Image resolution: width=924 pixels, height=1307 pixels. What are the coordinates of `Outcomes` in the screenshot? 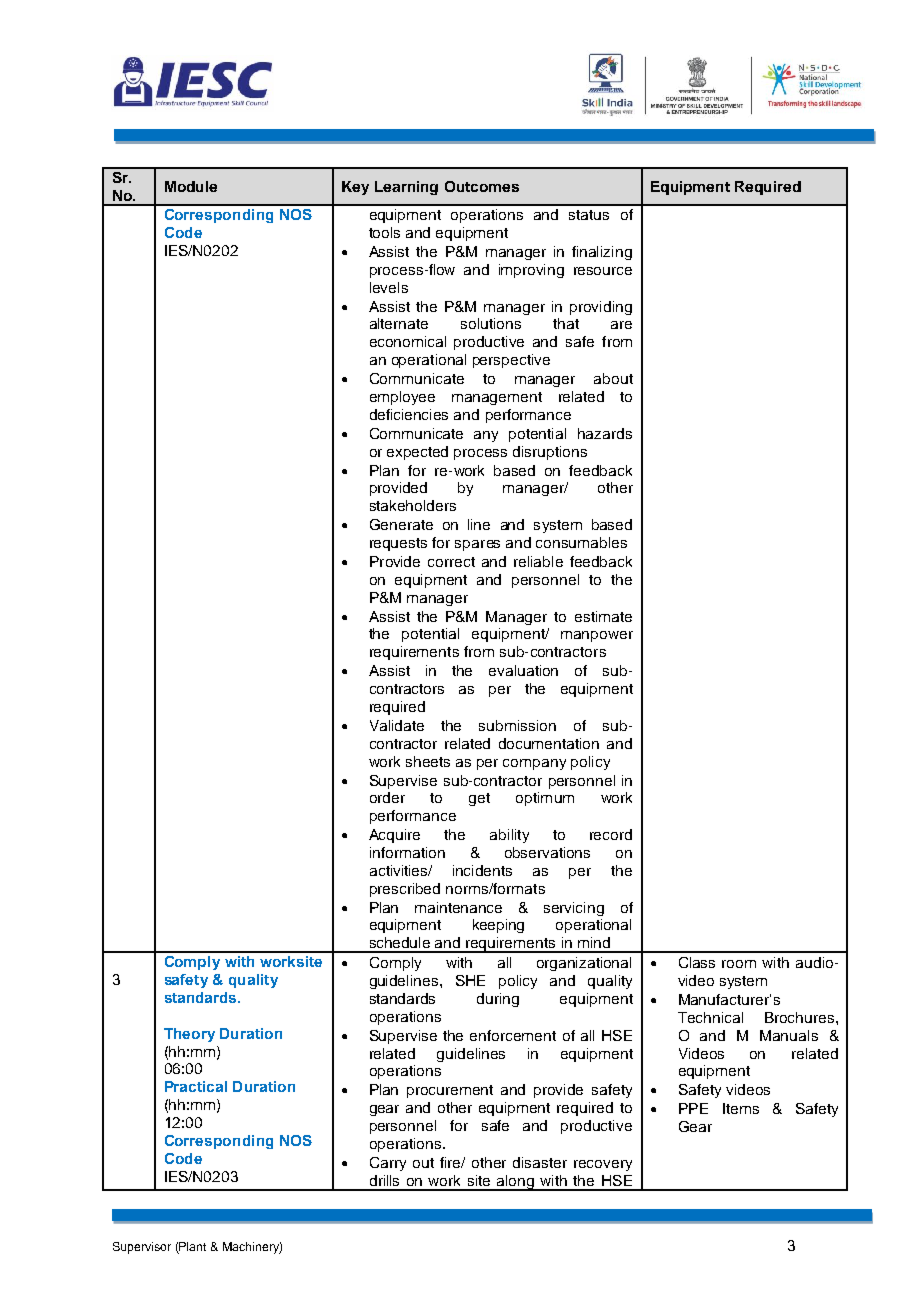 It's located at (482, 186).
